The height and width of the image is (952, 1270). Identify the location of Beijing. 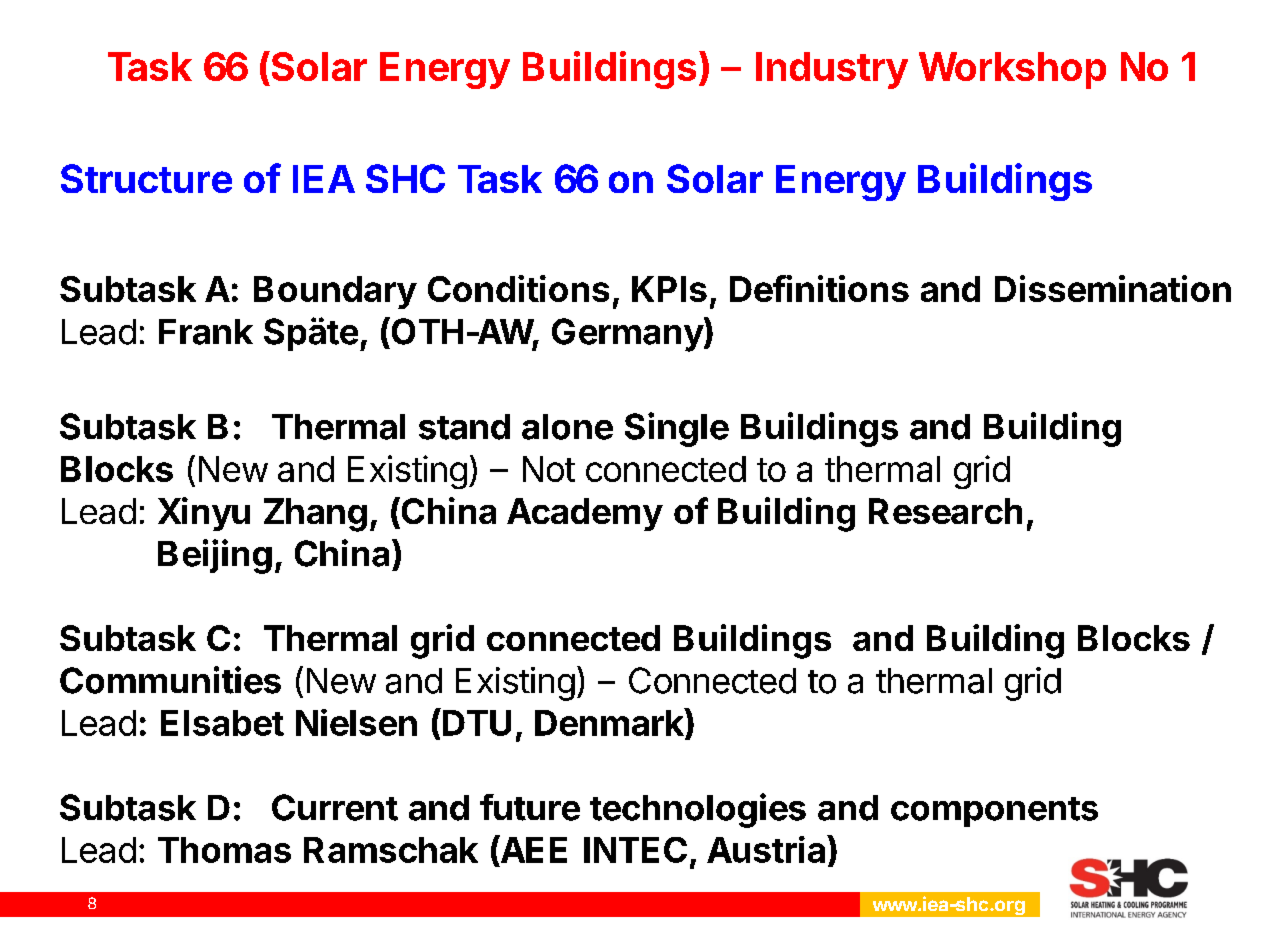
(215, 556).
